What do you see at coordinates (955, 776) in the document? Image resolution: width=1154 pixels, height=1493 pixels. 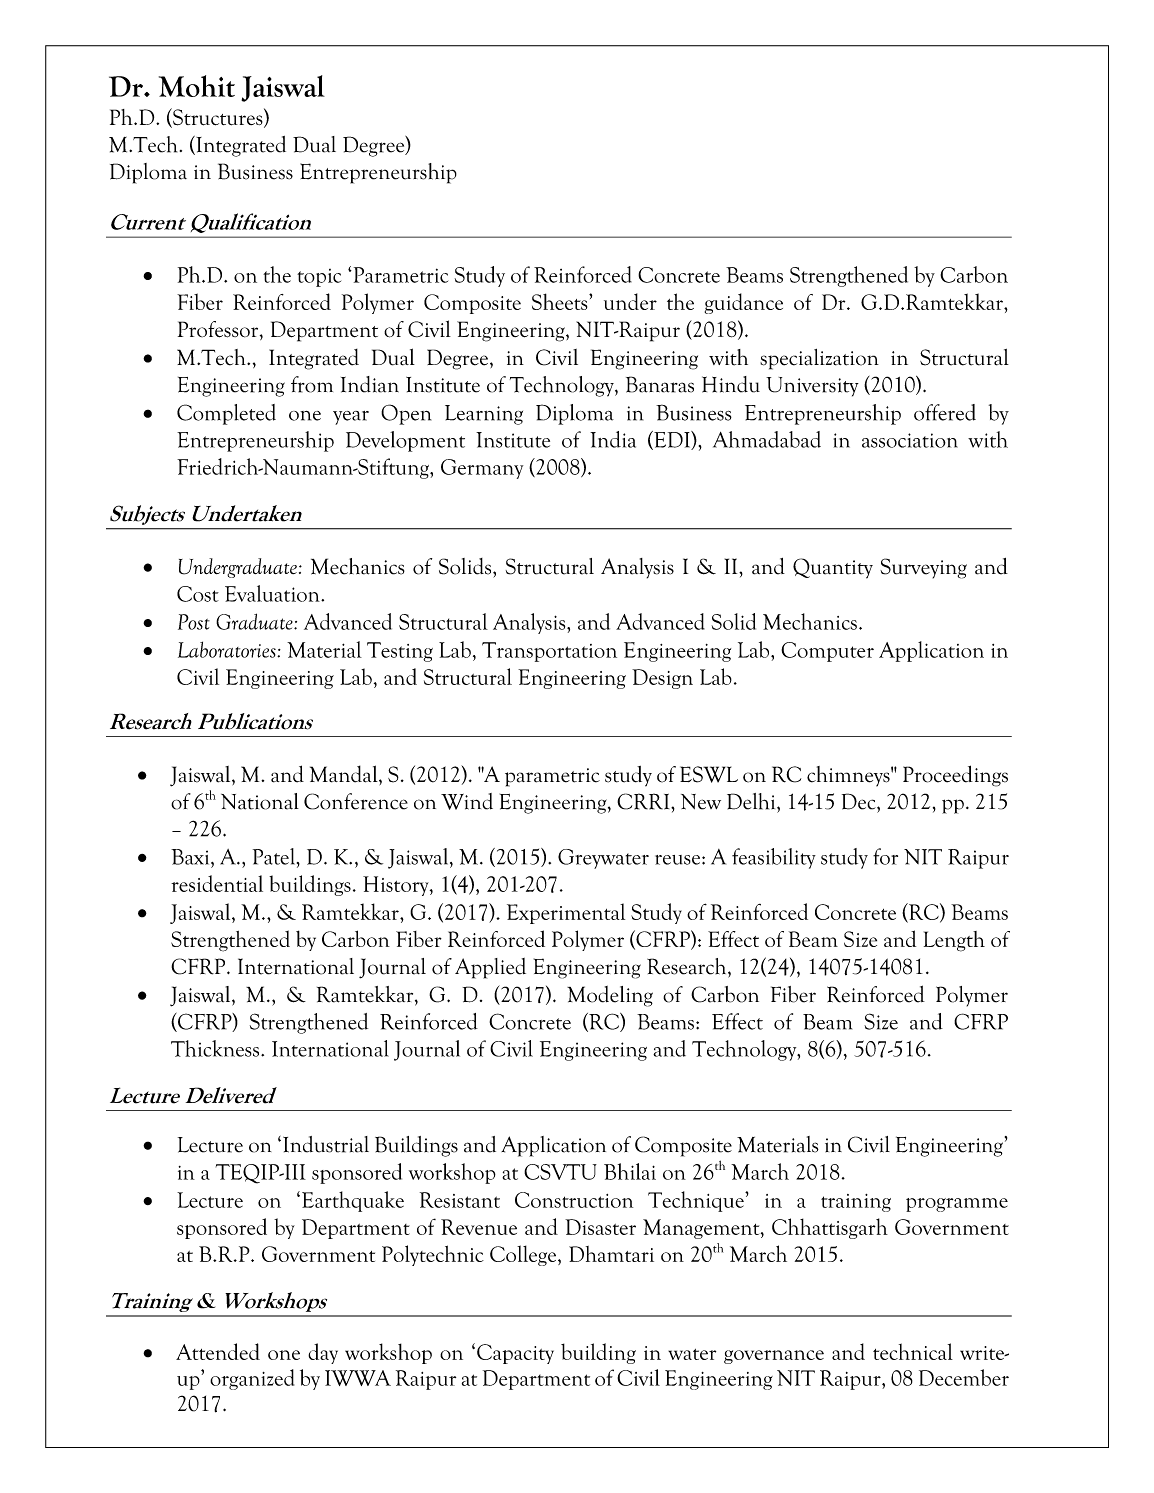 I see `Proceedings` at bounding box center [955, 776].
